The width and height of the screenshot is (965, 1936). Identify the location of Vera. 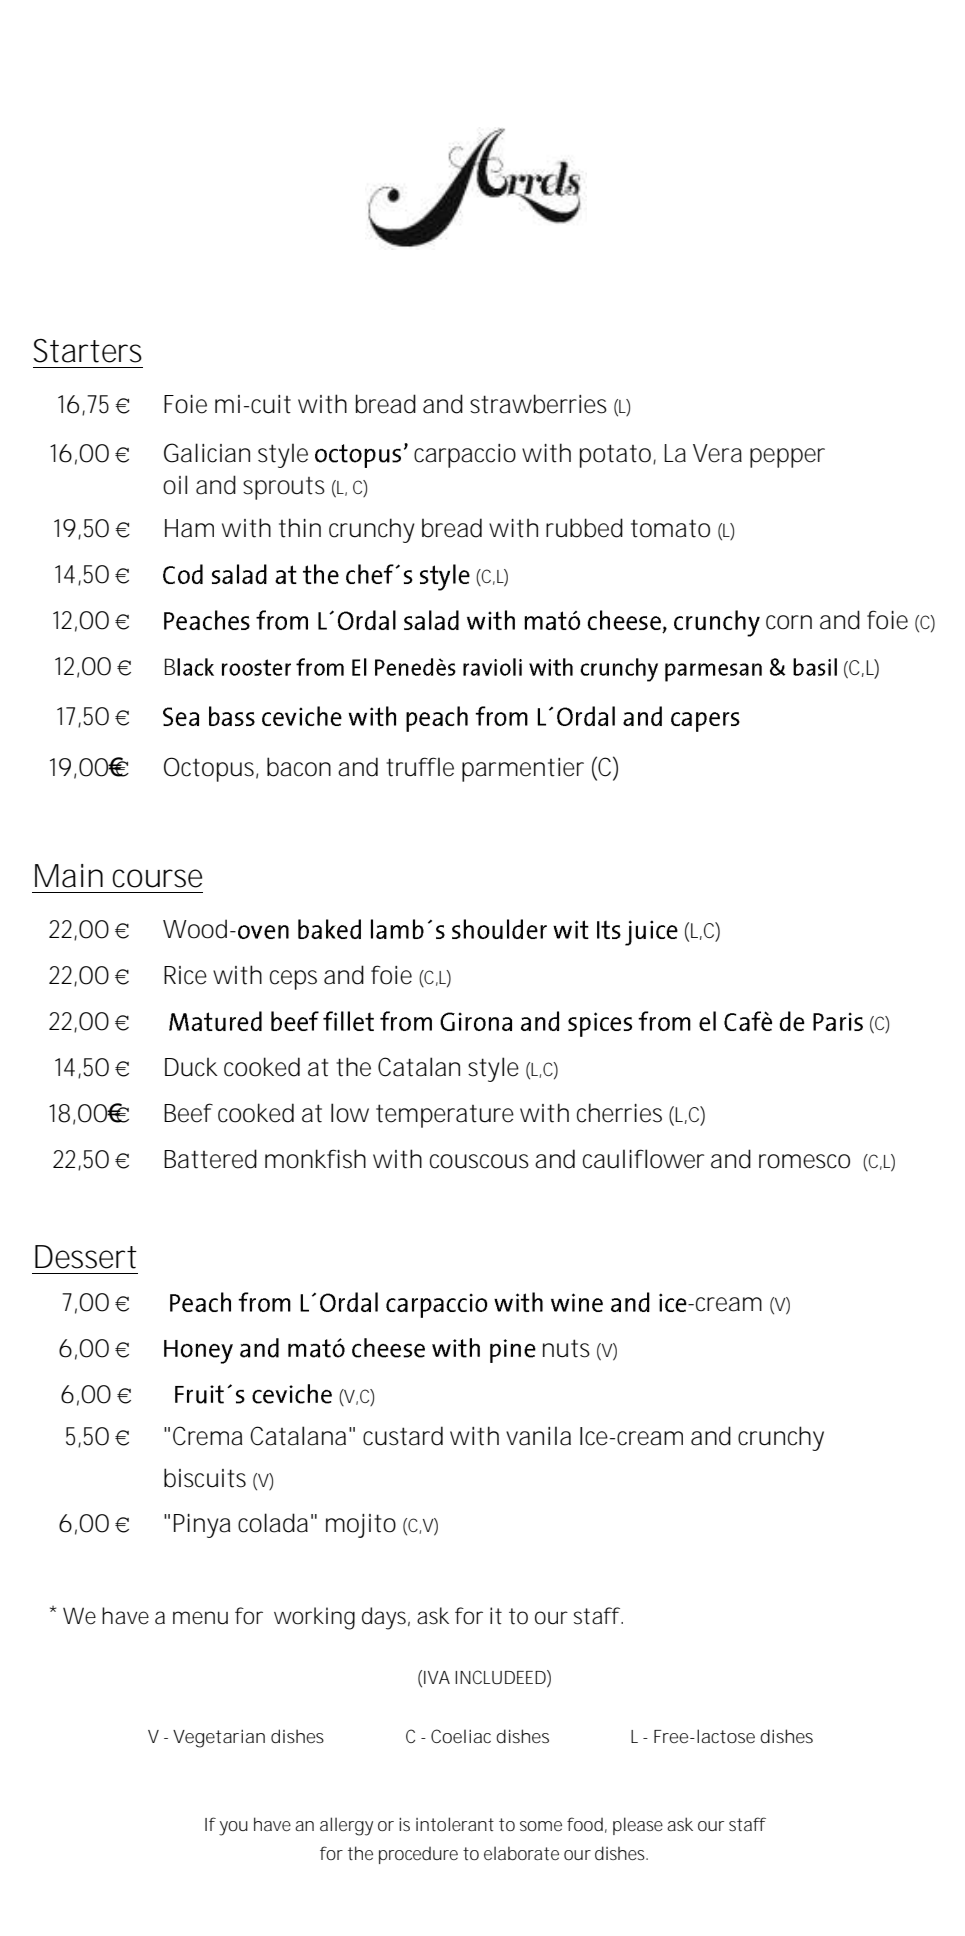
(717, 453).
